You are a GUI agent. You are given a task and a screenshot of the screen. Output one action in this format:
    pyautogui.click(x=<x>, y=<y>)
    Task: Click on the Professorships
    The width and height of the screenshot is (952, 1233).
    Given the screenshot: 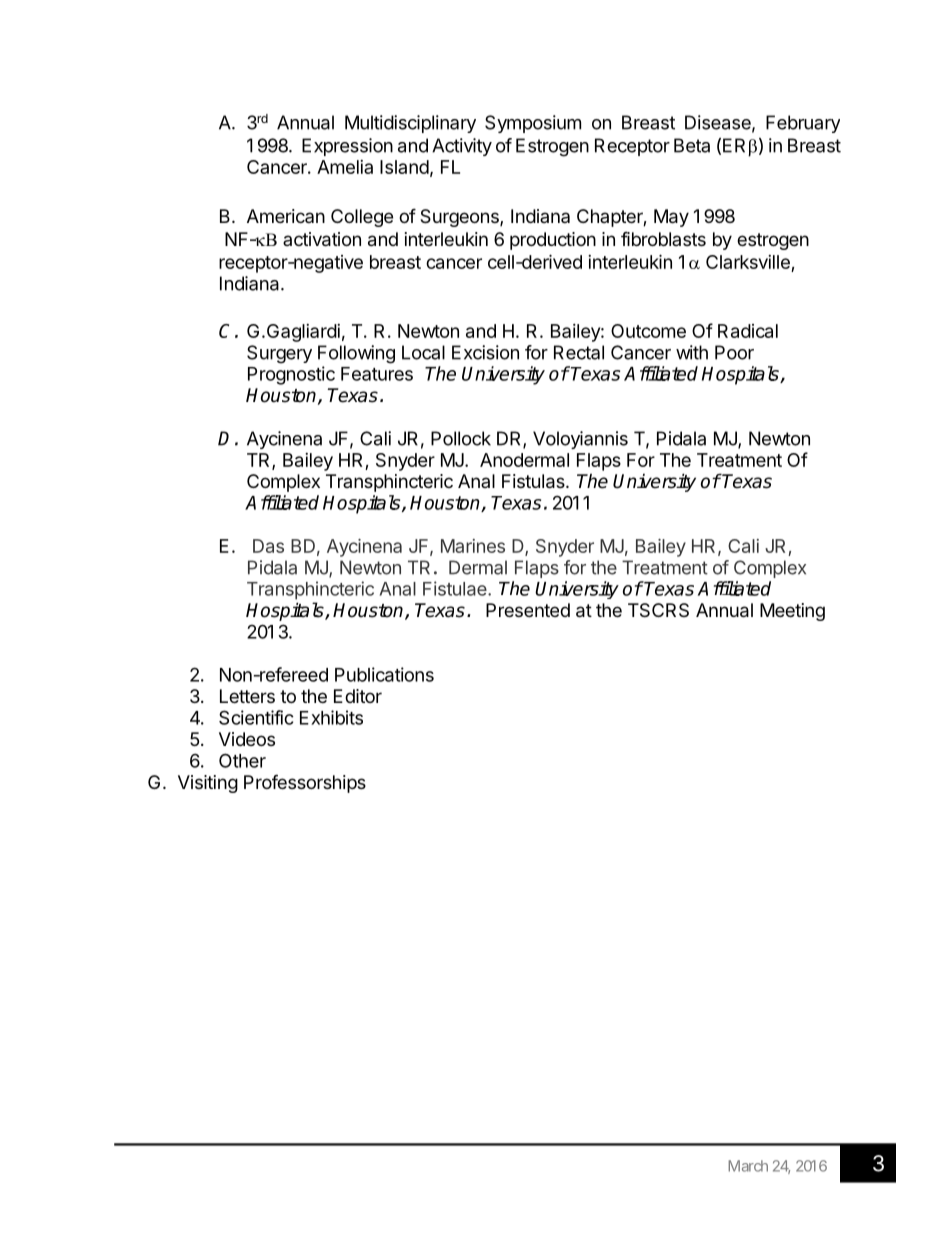 What is the action you would take?
    pyautogui.click(x=305, y=783)
